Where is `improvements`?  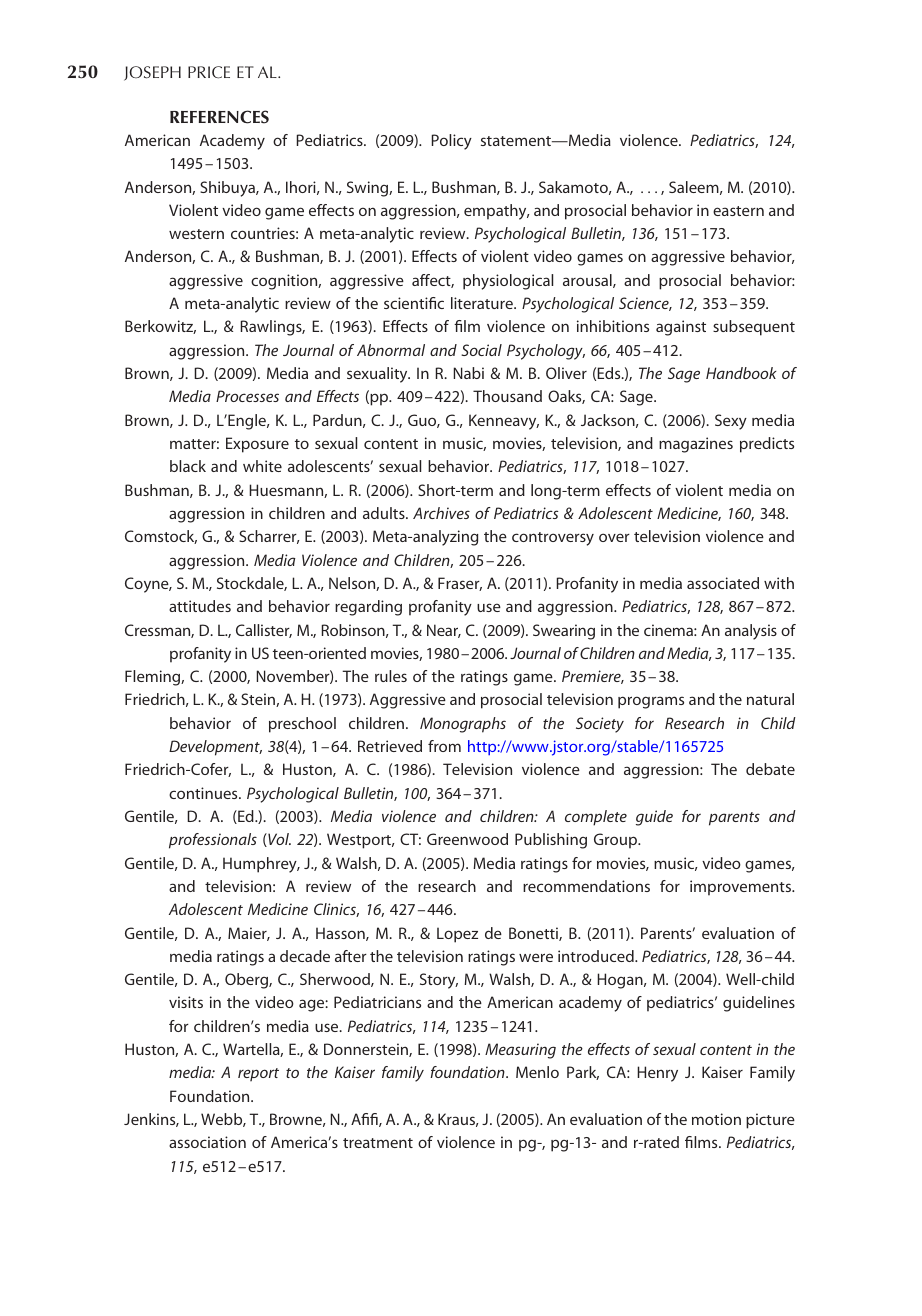 improvements is located at coordinates (741, 888).
